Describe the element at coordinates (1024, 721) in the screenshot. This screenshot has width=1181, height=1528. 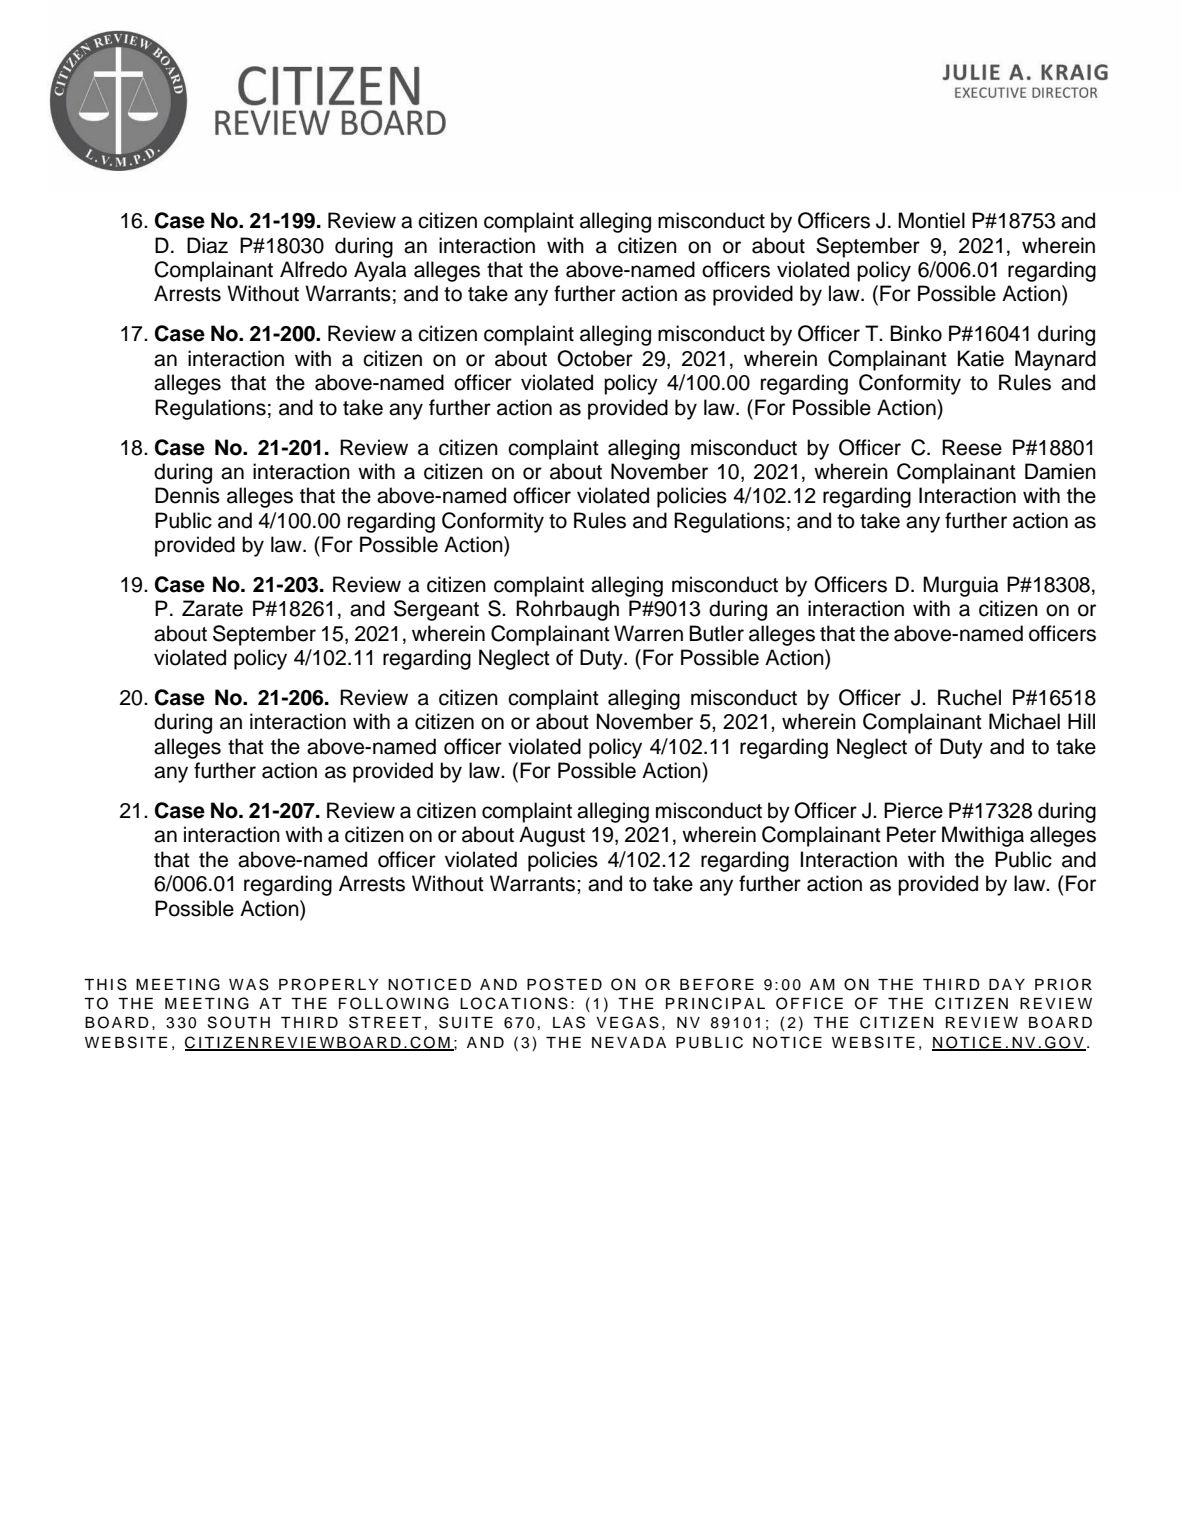
I see `Michael` at that location.
